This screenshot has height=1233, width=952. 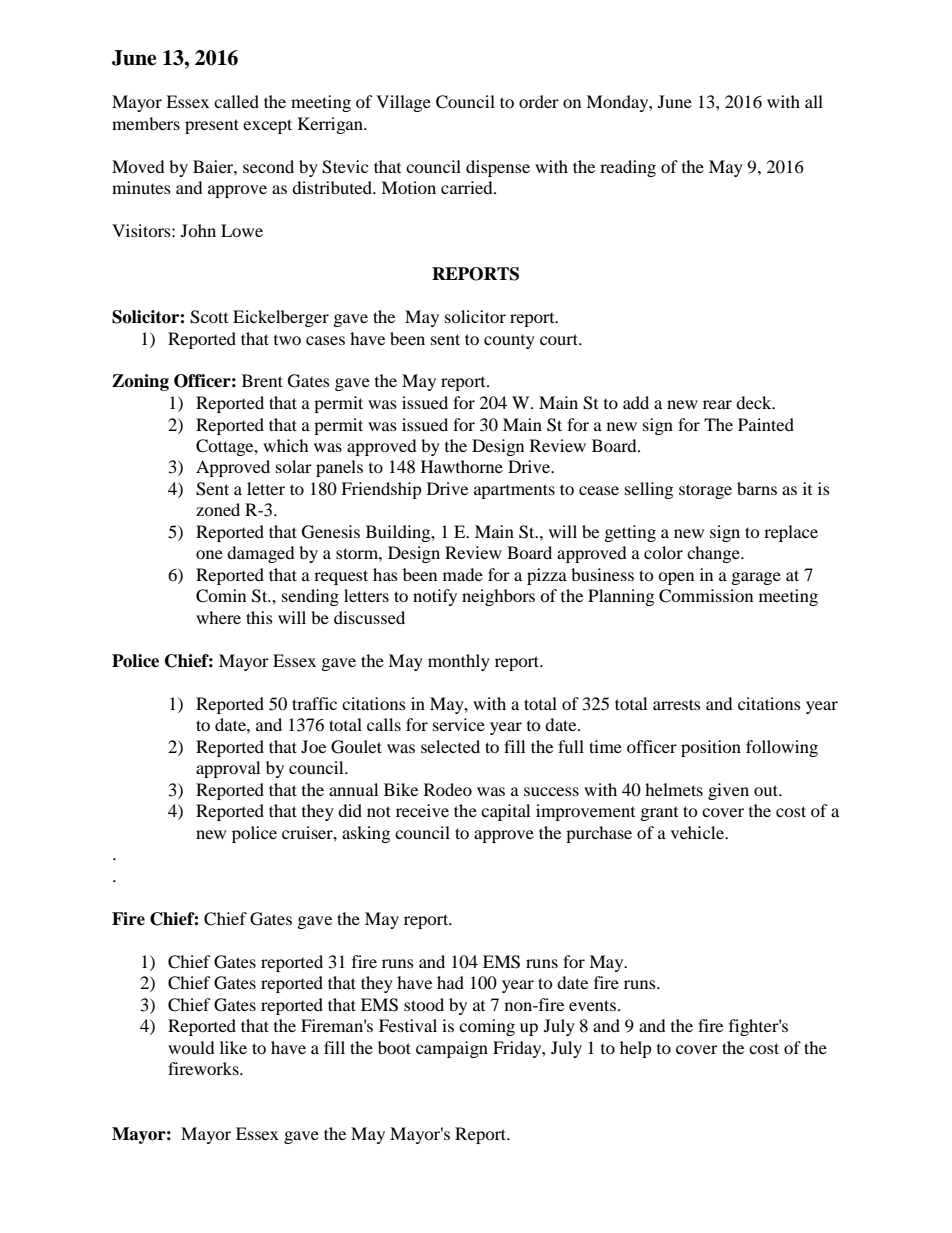 I want to click on reading, so click(x=628, y=168).
